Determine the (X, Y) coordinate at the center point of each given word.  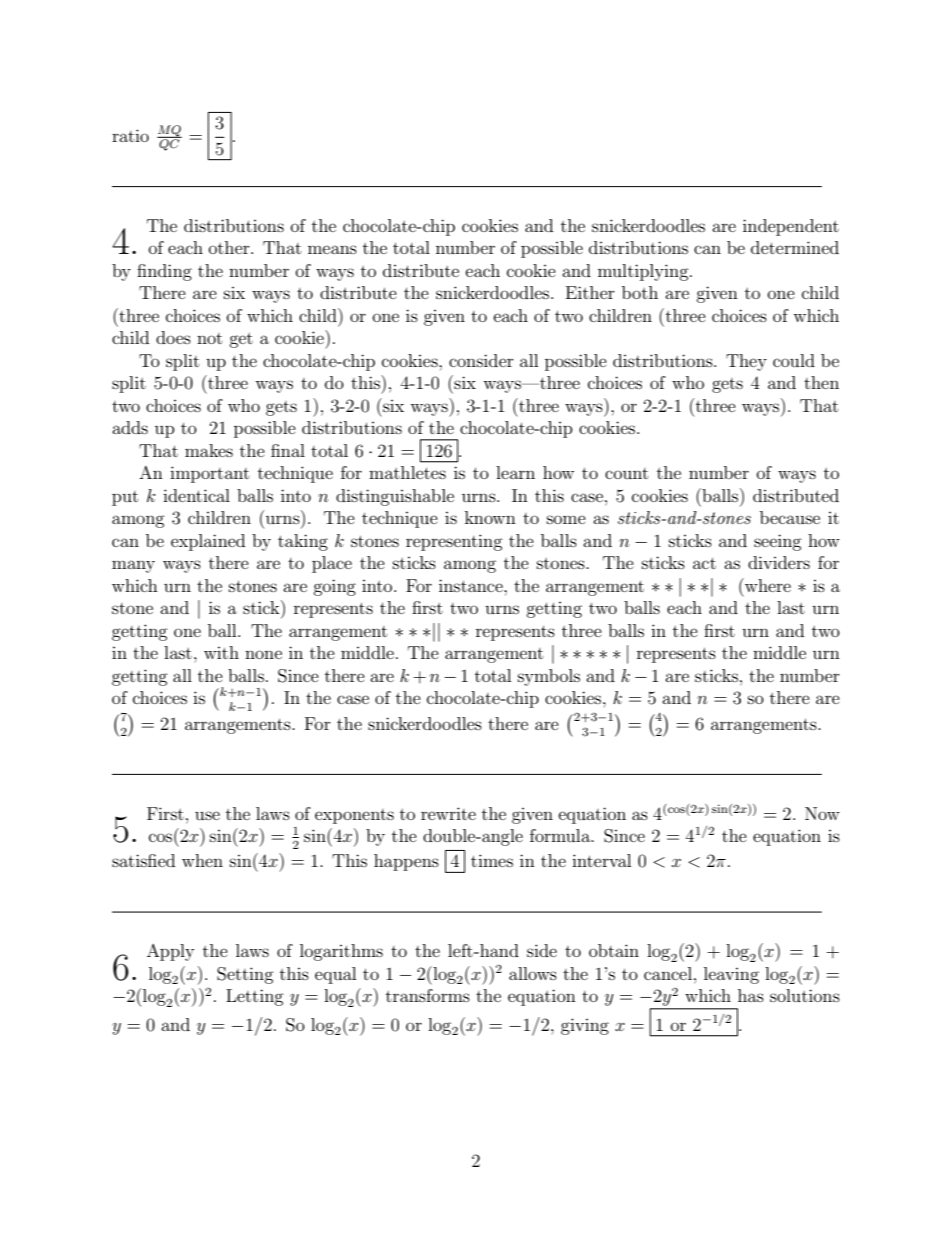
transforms (428, 995)
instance (472, 585)
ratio (130, 135)
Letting (255, 997)
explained (208, 542)
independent (791, 227)
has (751, 995)
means (332, 249)
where (767, 585)
